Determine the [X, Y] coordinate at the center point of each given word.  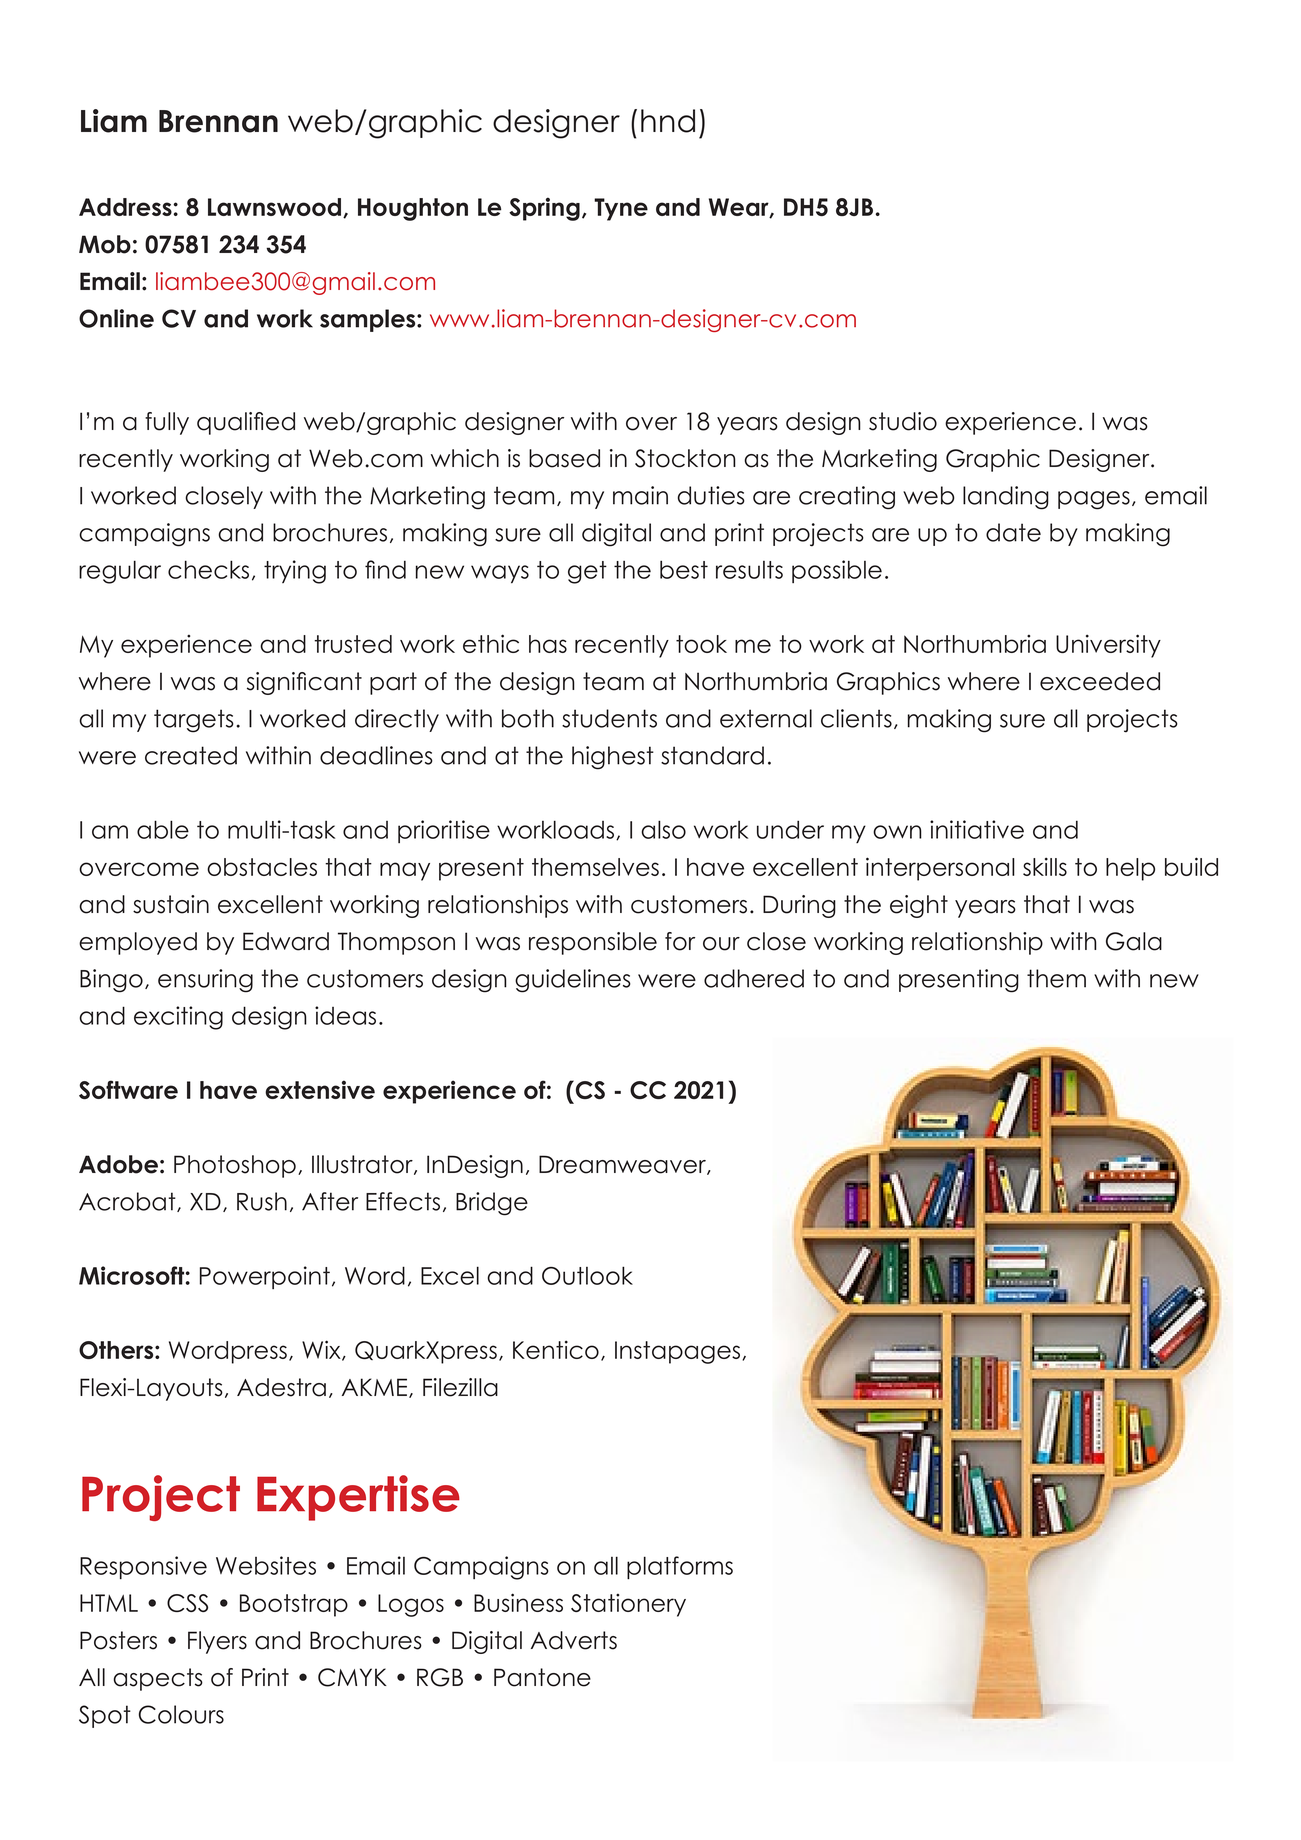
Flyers [217, 1642]
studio [903, 421]
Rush [262, 1201]
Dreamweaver [623, 1165]
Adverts [574, 1640]
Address [126, 207]
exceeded [1100, 681]
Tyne [621, 209]
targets [194, 721]
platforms [680, 1568]
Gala [1134, 941]
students [609, 718]
